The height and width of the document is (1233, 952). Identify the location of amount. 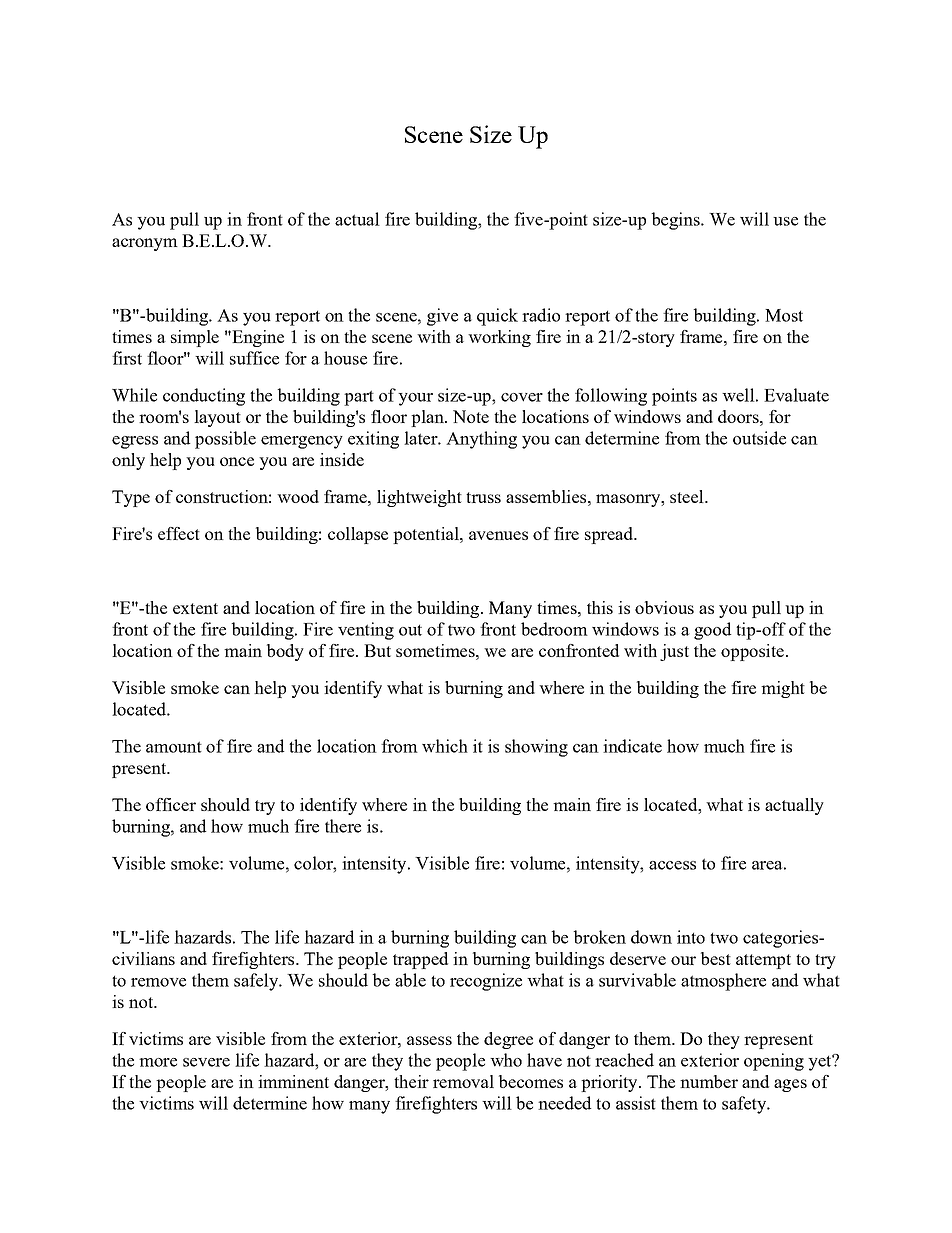
(174, 747).
